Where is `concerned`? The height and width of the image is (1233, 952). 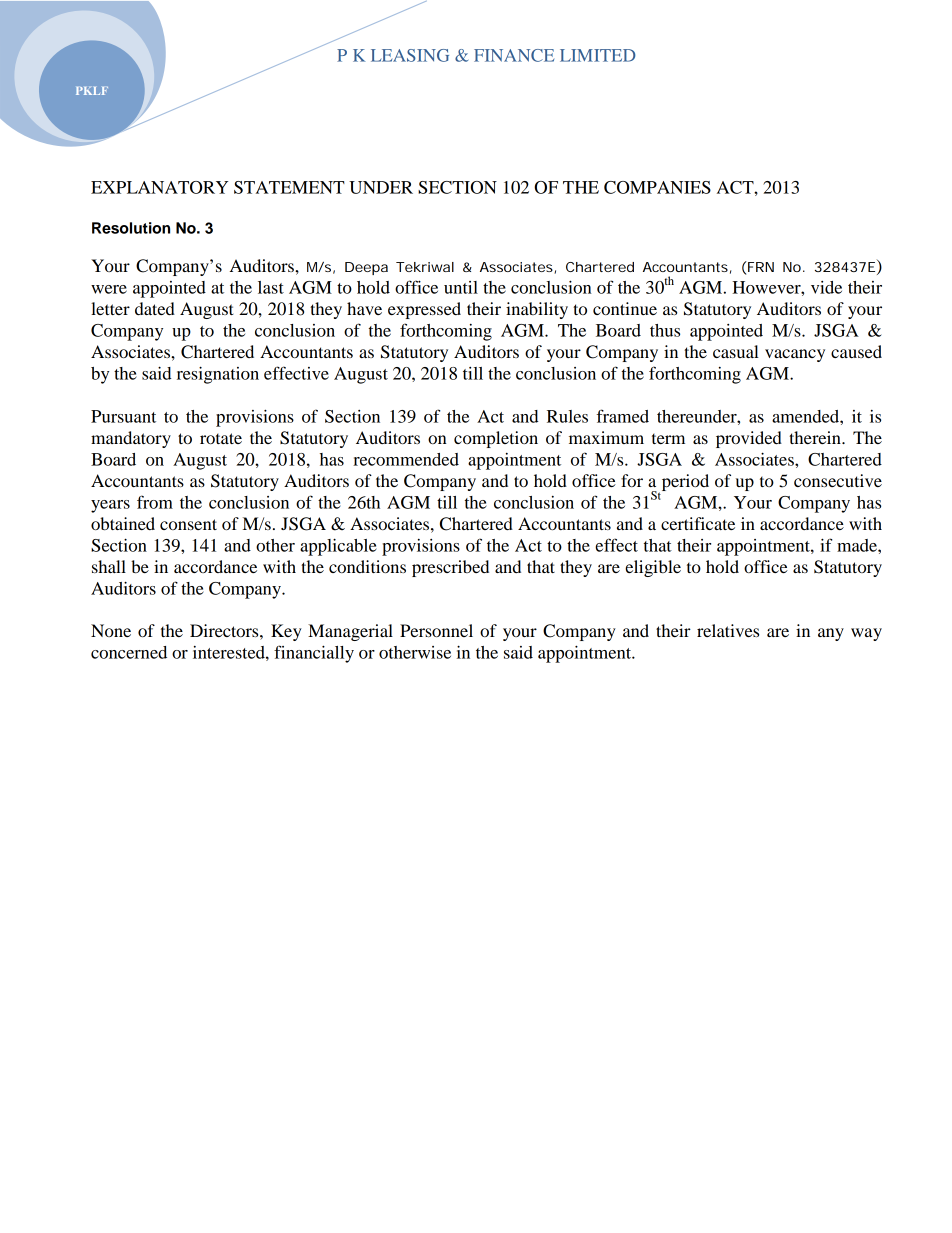
concerned is located at coordinates (129, 652).
